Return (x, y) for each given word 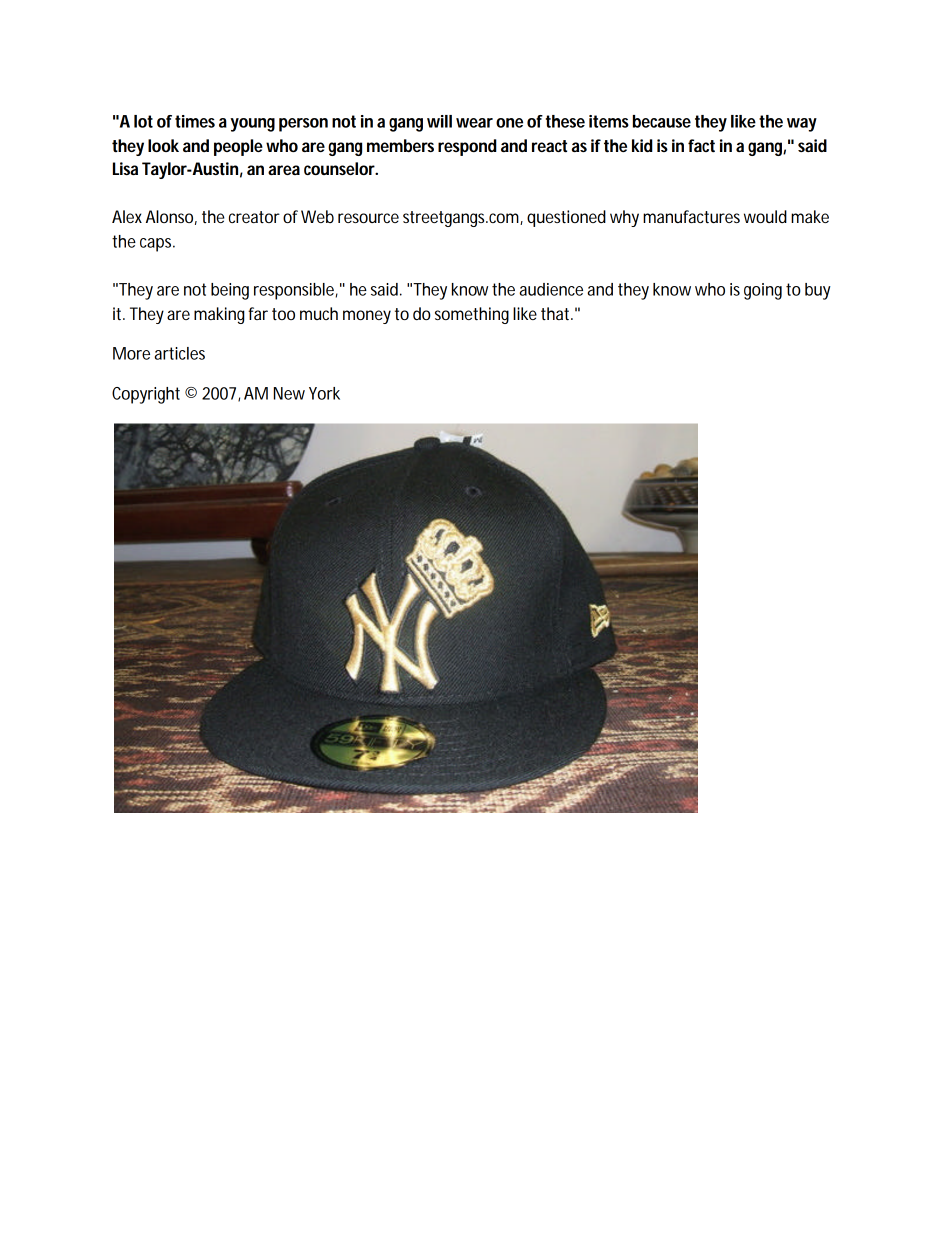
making (221, 315)
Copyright (149, 395)
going (765, 291)
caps (157, 245)
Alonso (171, 217)
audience (553, 289)
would (765, 216)
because (662, 121)
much (319, 313)
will (439, 121)
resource (368, 218)
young (252, 125)
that (557, 314)
